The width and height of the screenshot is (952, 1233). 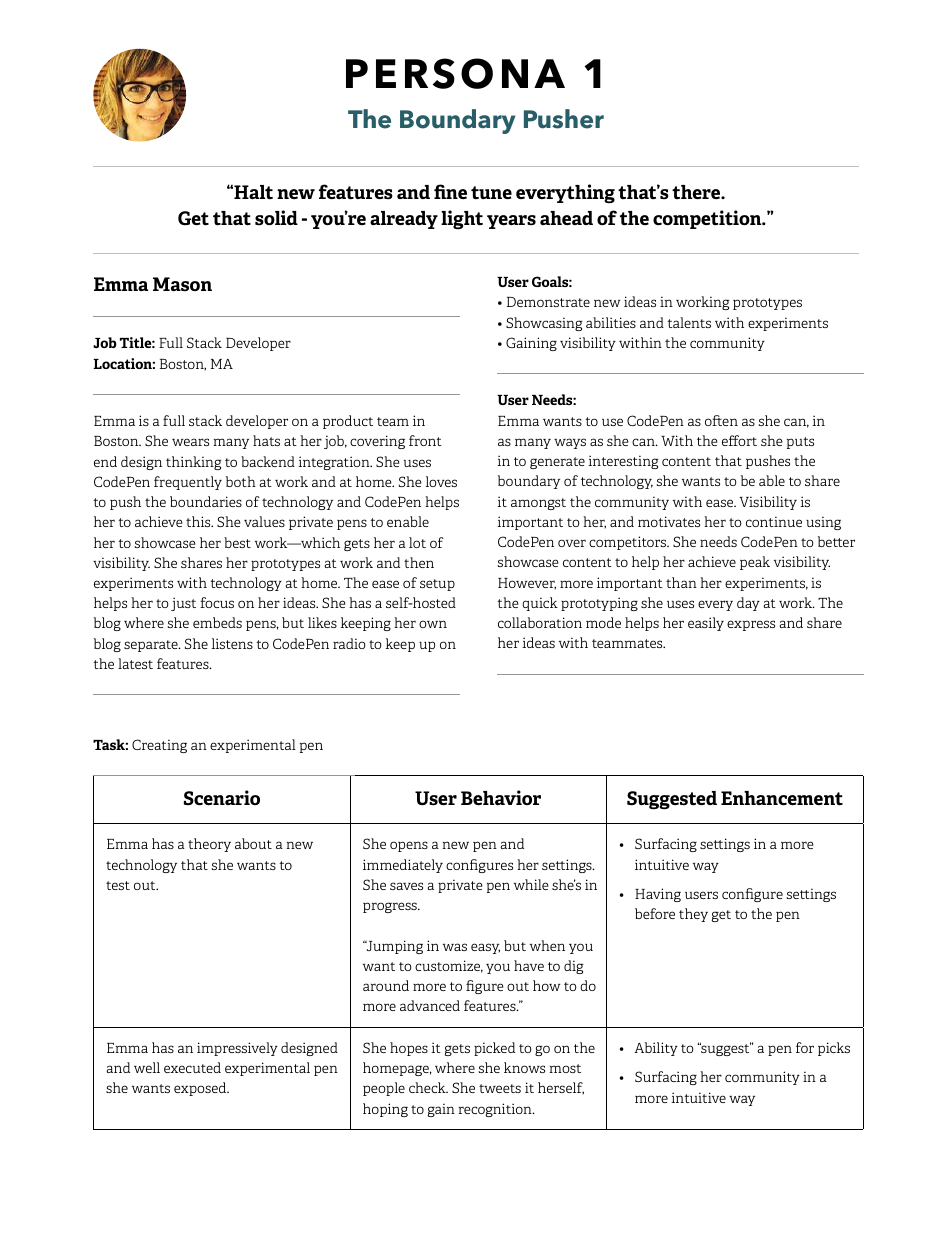 What do you see at coordinates (834, 1049) in the screenshot?
I see `picks` at bounding box center [834, 1049].
